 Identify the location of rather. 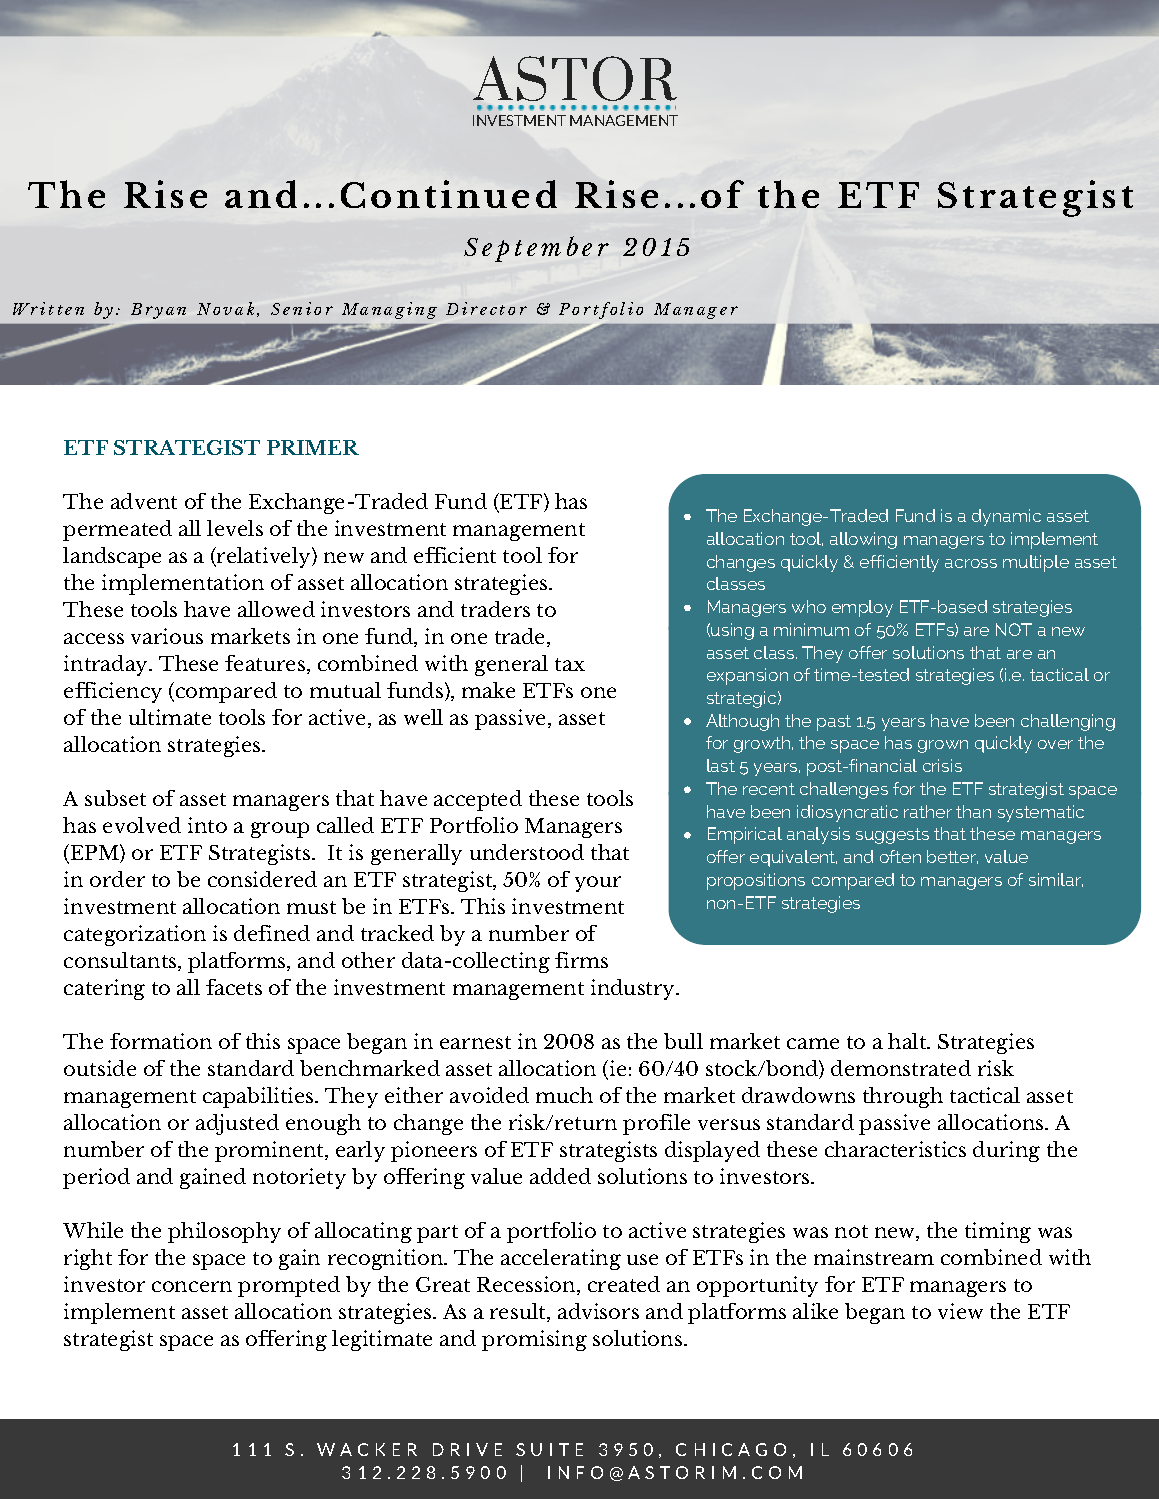
(928, 811).
